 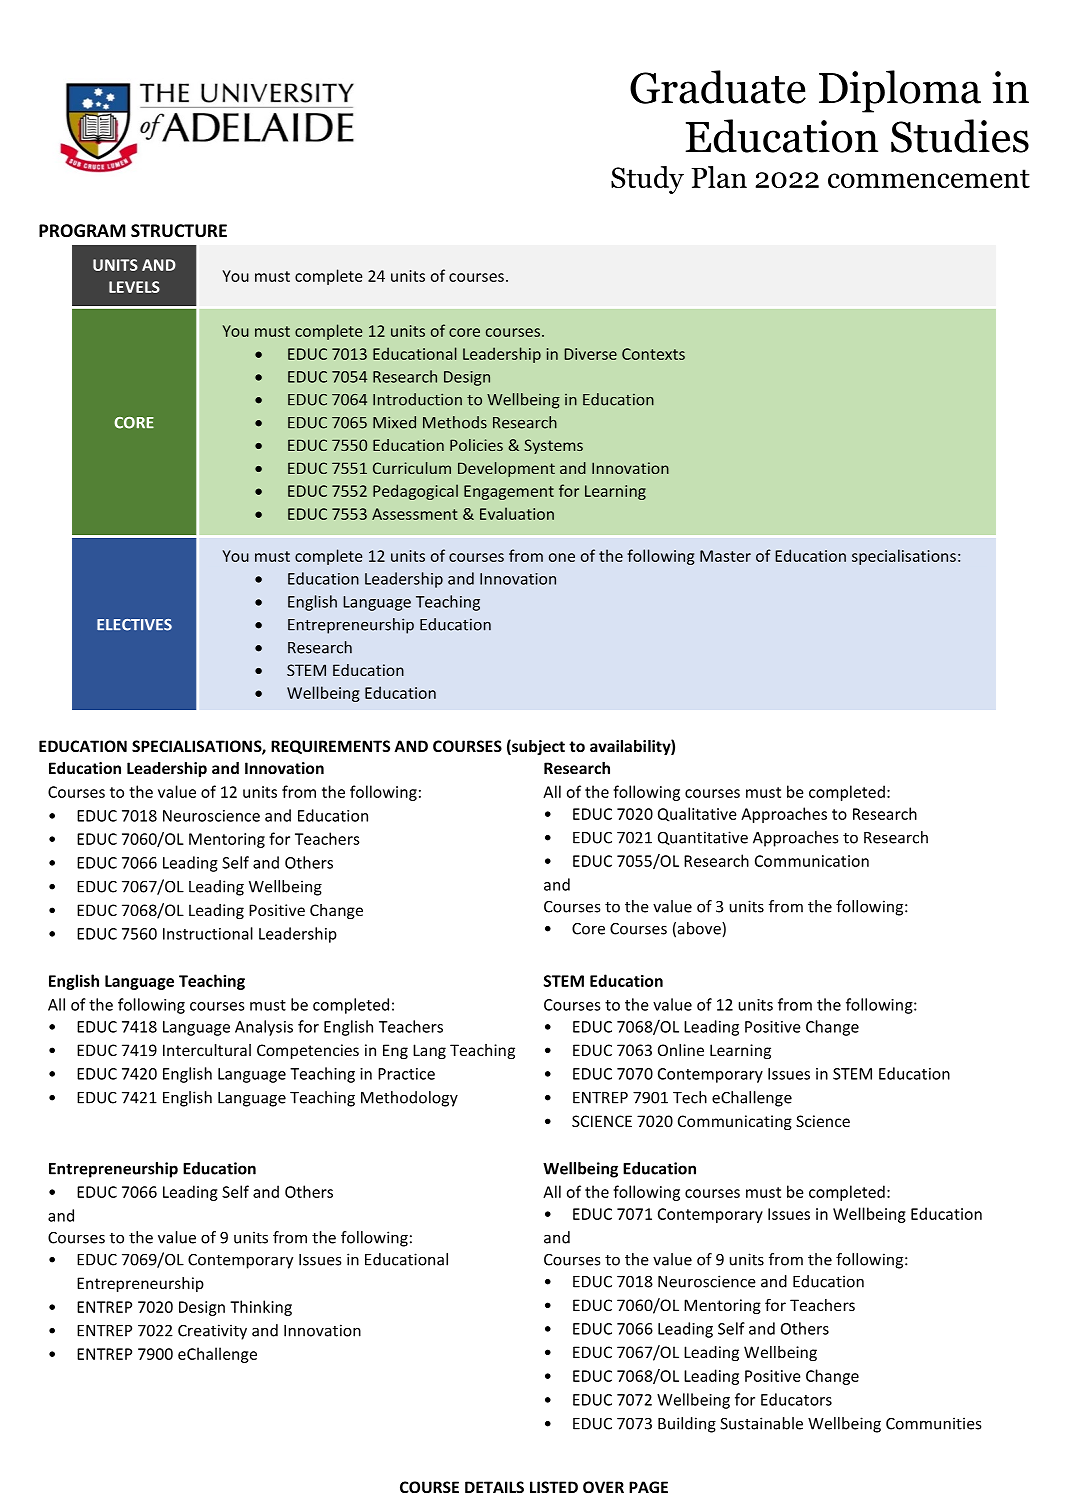 What do you see at coordinates (207, 1050) in the document?
I see `Intercultural` at bounding box center [207, 1050].
